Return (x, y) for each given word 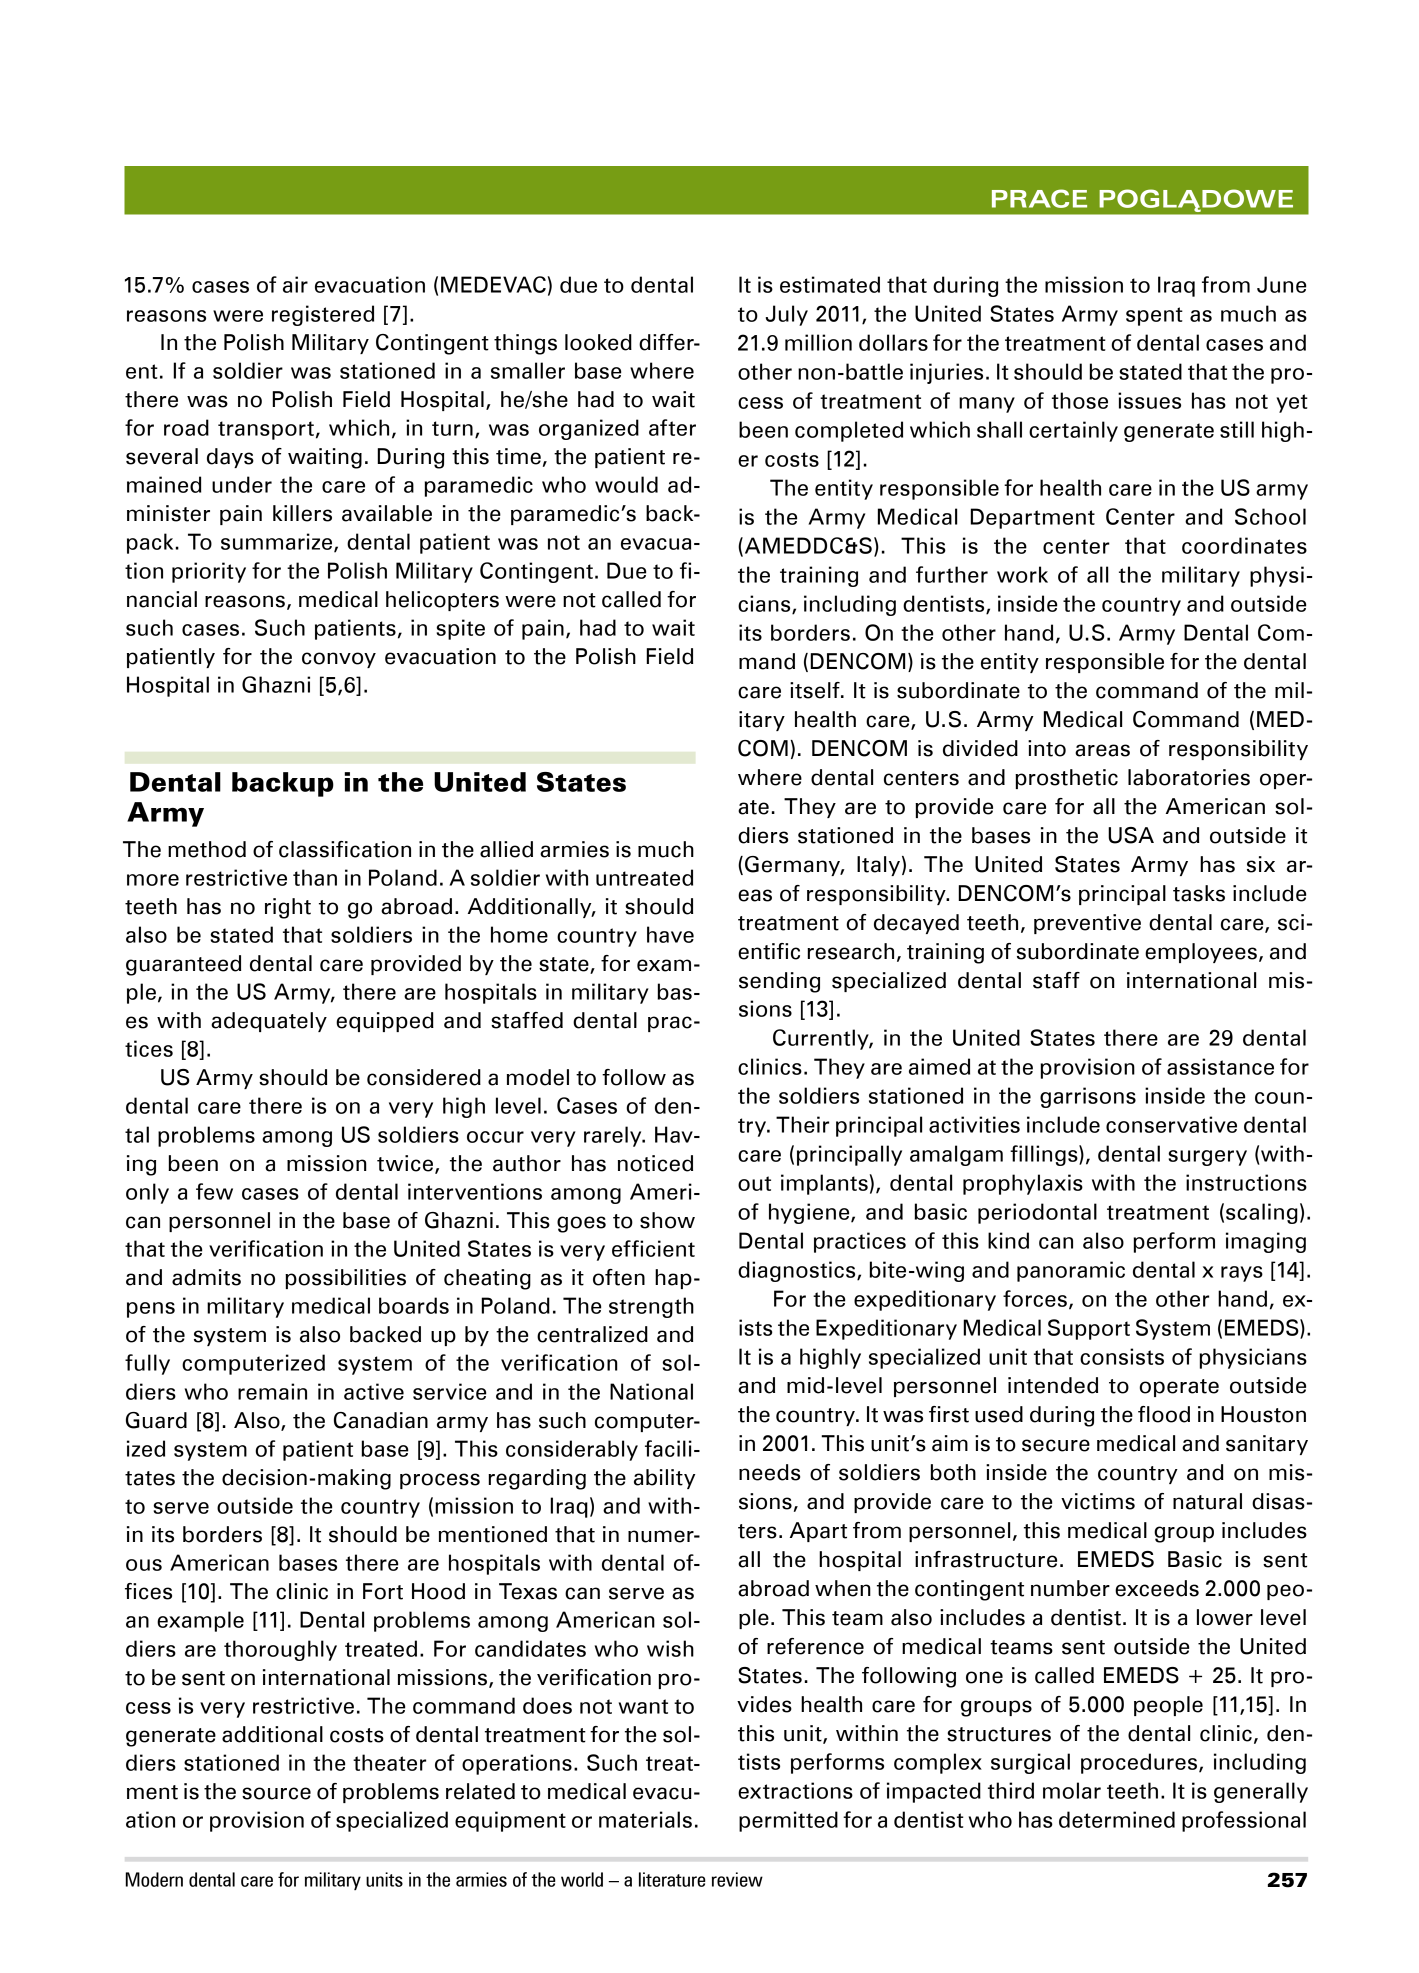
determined (1117, 1819)
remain (272, 1391)
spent (1154, 316)
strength (651, 1307)
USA (1131, 835)
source (276, 1793)
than (315, 877)
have (670, 934)
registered (323, 315)
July (787, 315)
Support (1089, 1329)
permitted (788, 1821)
